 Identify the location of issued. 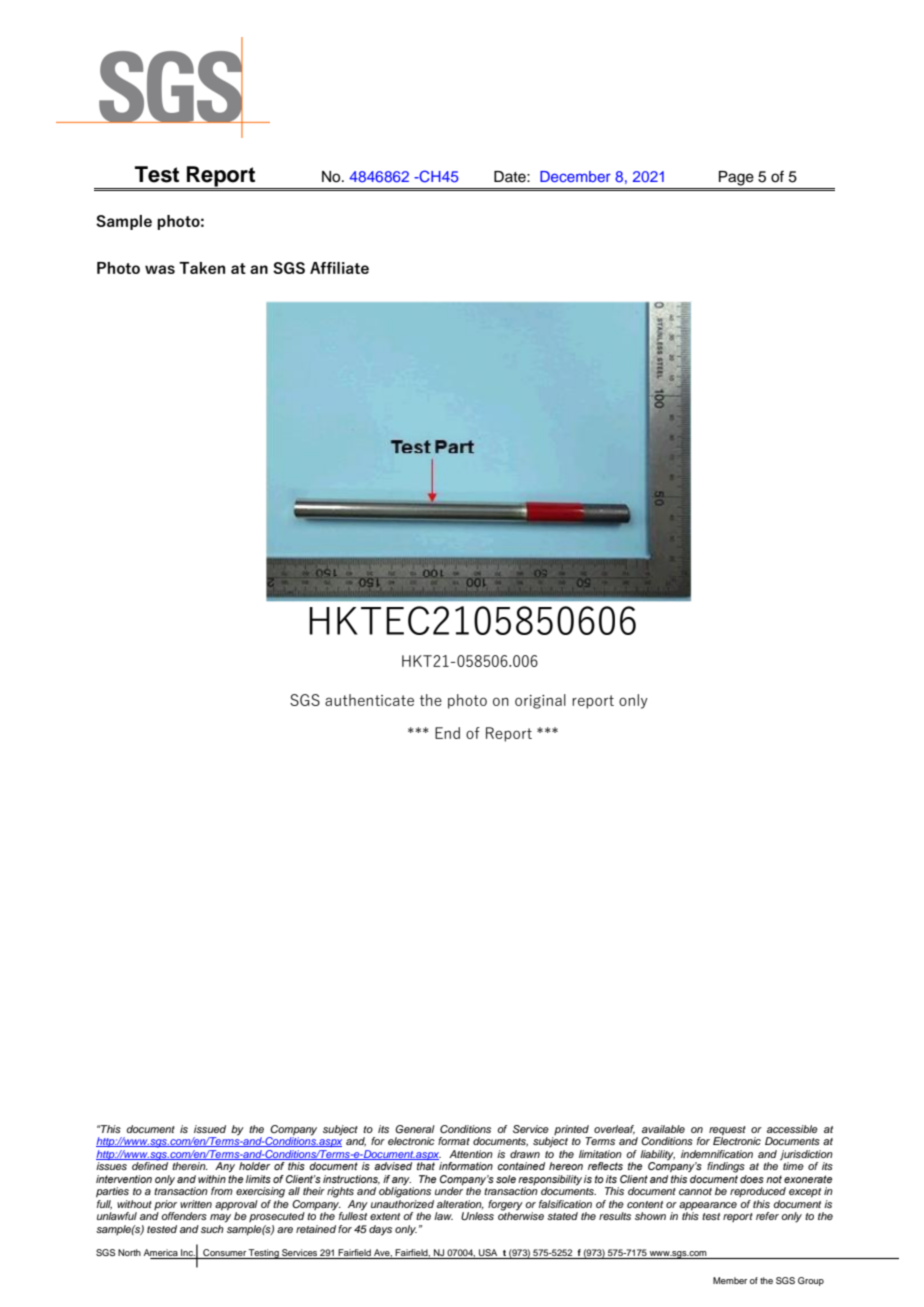
(210, 1129).
